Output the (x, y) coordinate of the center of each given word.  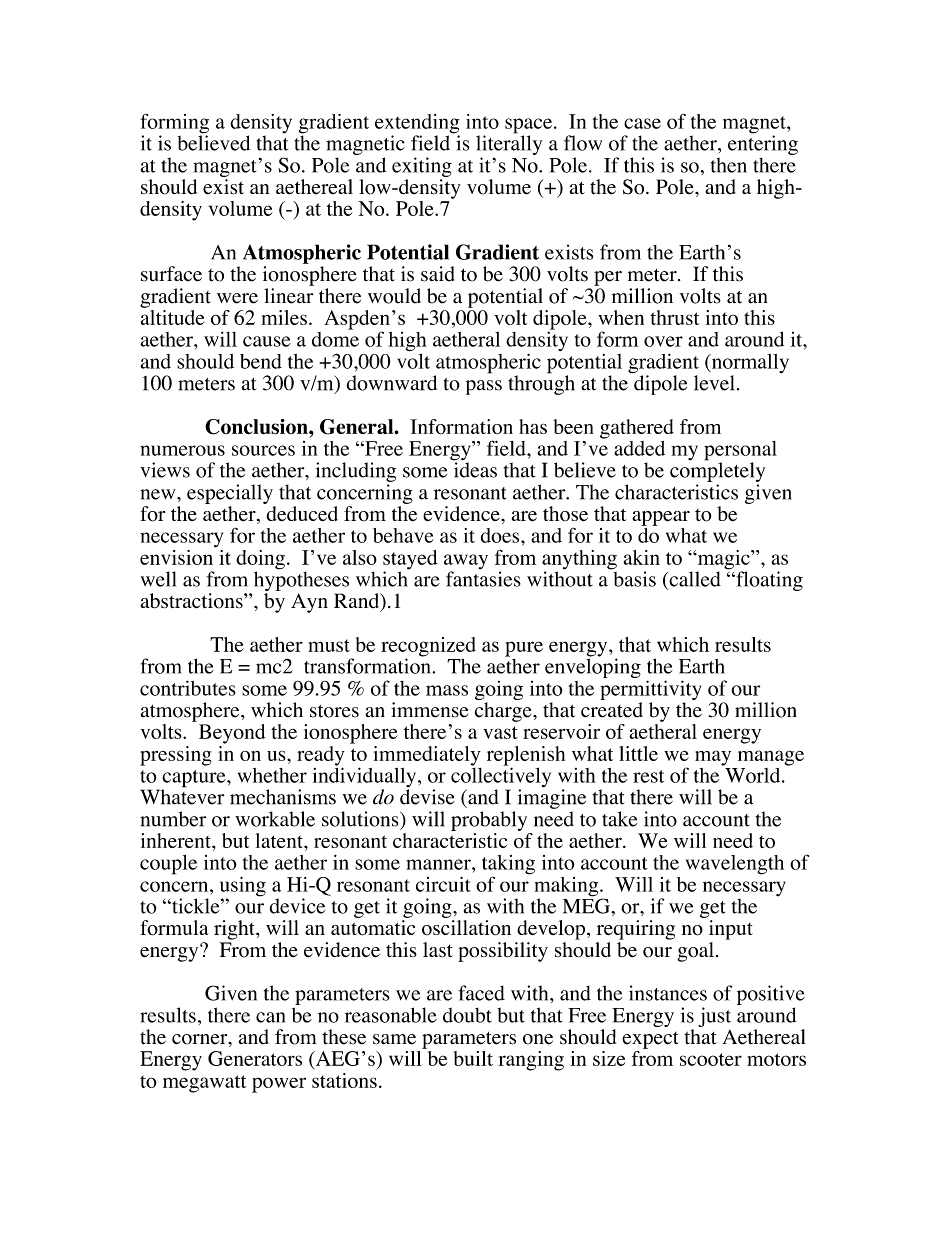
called (694, 579)
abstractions (193, 601)
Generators (255, 1058)
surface (171, 274)
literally (509, 144)
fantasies (483, 578)
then (729, 165)
